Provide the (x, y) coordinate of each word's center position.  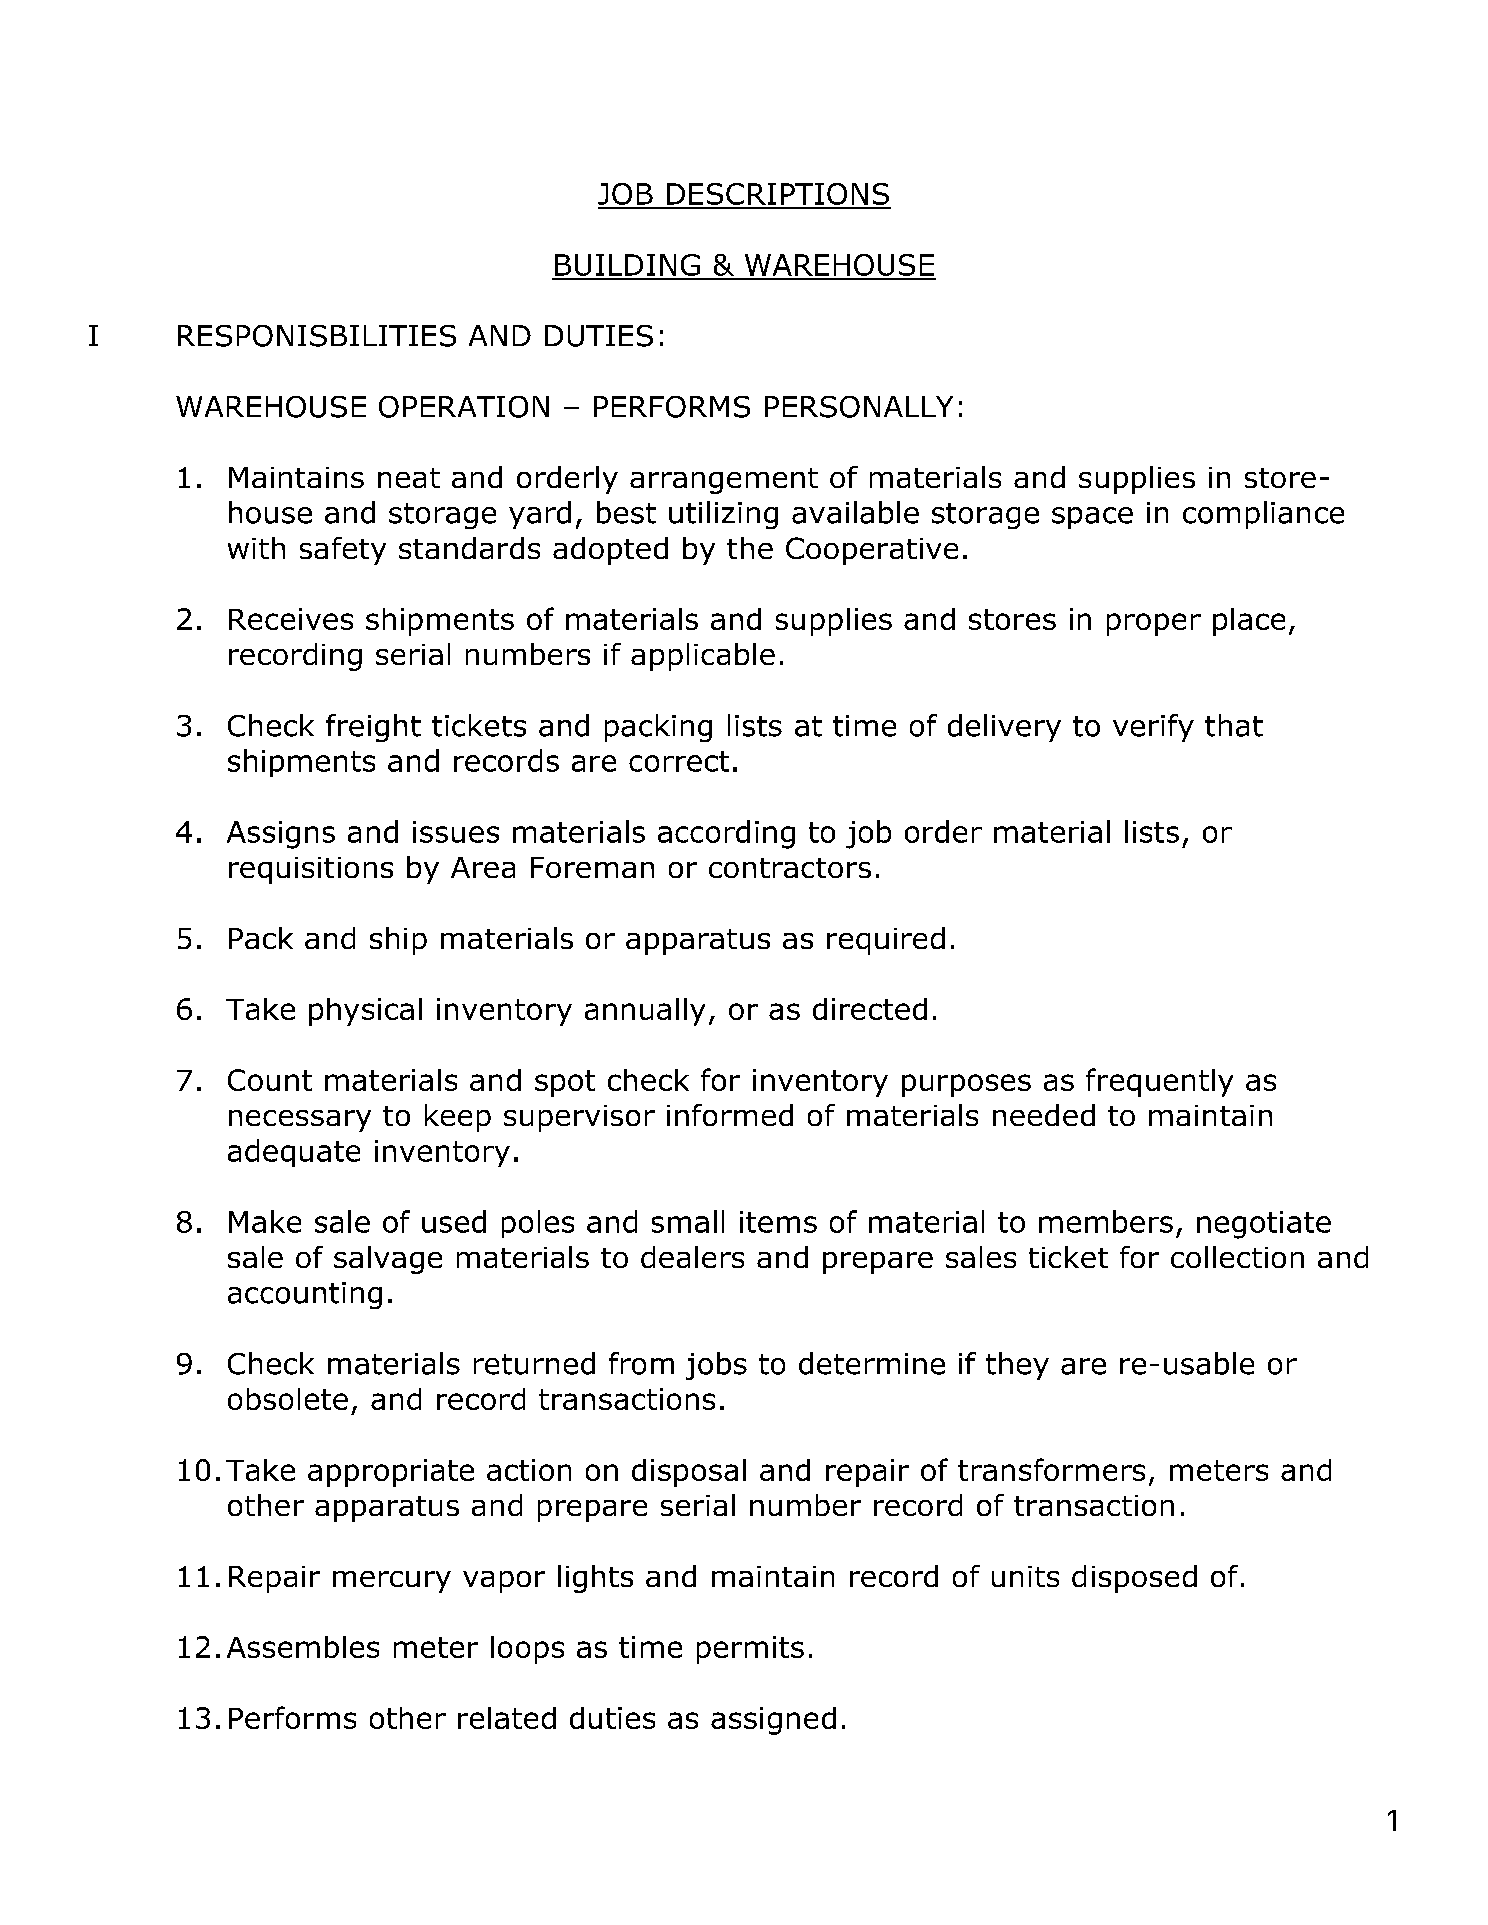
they (1017, 1366)
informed (730, 1115)
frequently (1159, 1082)
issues (456, 832)
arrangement (724, 481)
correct (679, 761)
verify (1153, 728)
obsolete (288, 1399)
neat (409, 478)
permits (750, 1650)
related (507, 1718)
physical (365, 1012)
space (1092, 518)
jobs (716, 1366)
